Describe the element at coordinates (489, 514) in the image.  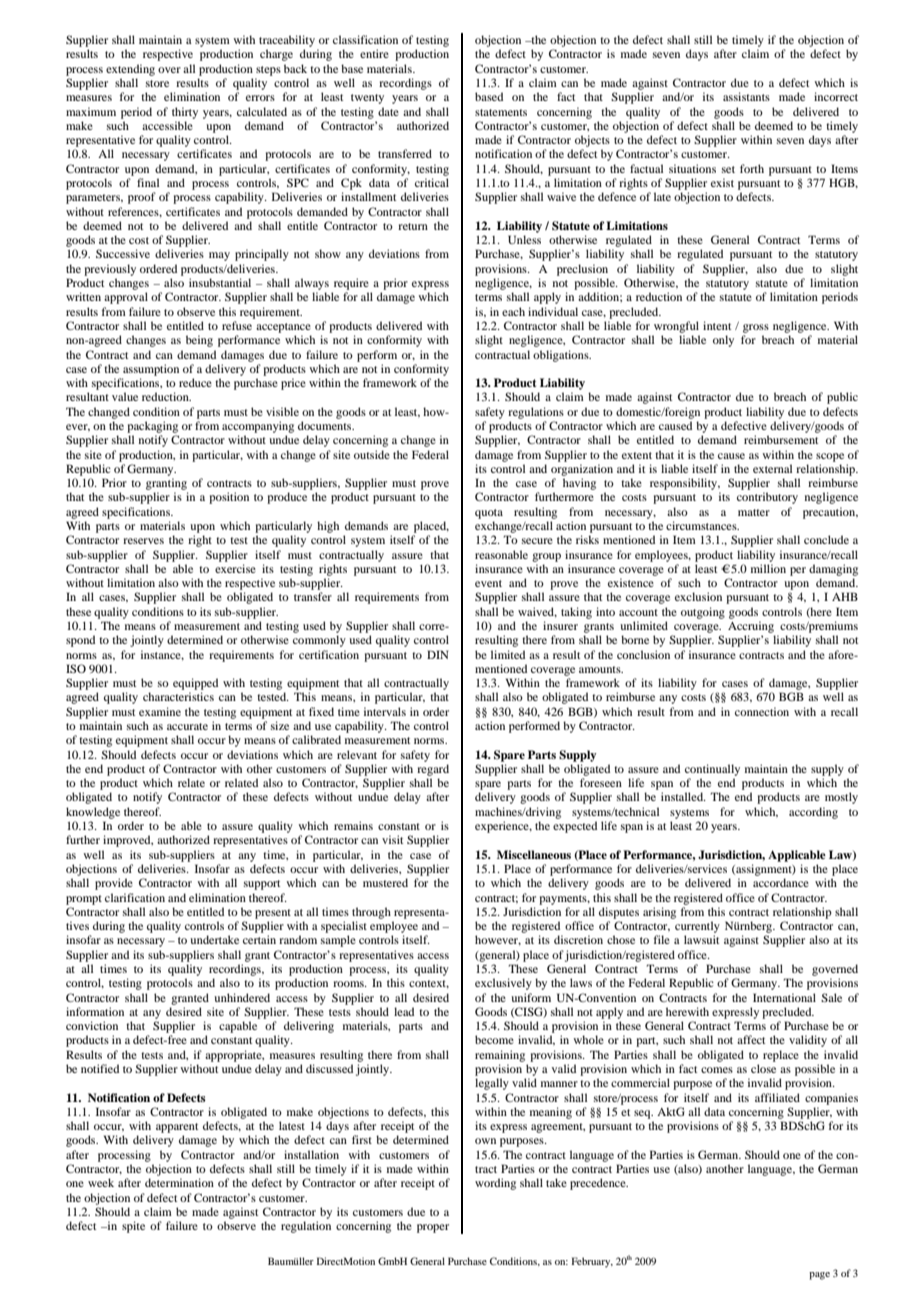
I see `quota` at that location.
